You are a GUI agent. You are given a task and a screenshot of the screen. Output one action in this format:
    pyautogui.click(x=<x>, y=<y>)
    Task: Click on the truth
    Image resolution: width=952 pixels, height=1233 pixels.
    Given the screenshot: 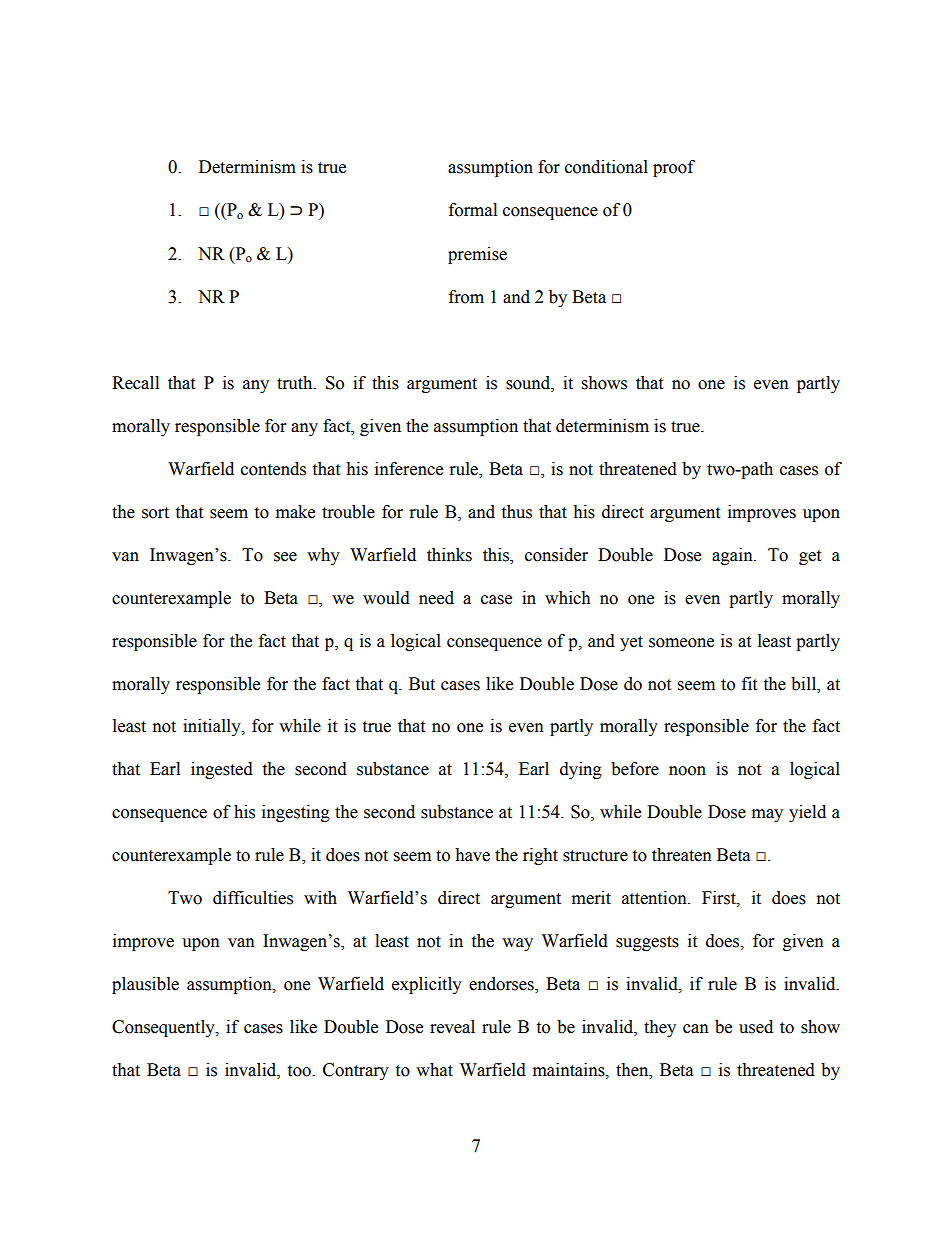 What is the action you would take?
    pyautogui.click(x=296, y=383)
